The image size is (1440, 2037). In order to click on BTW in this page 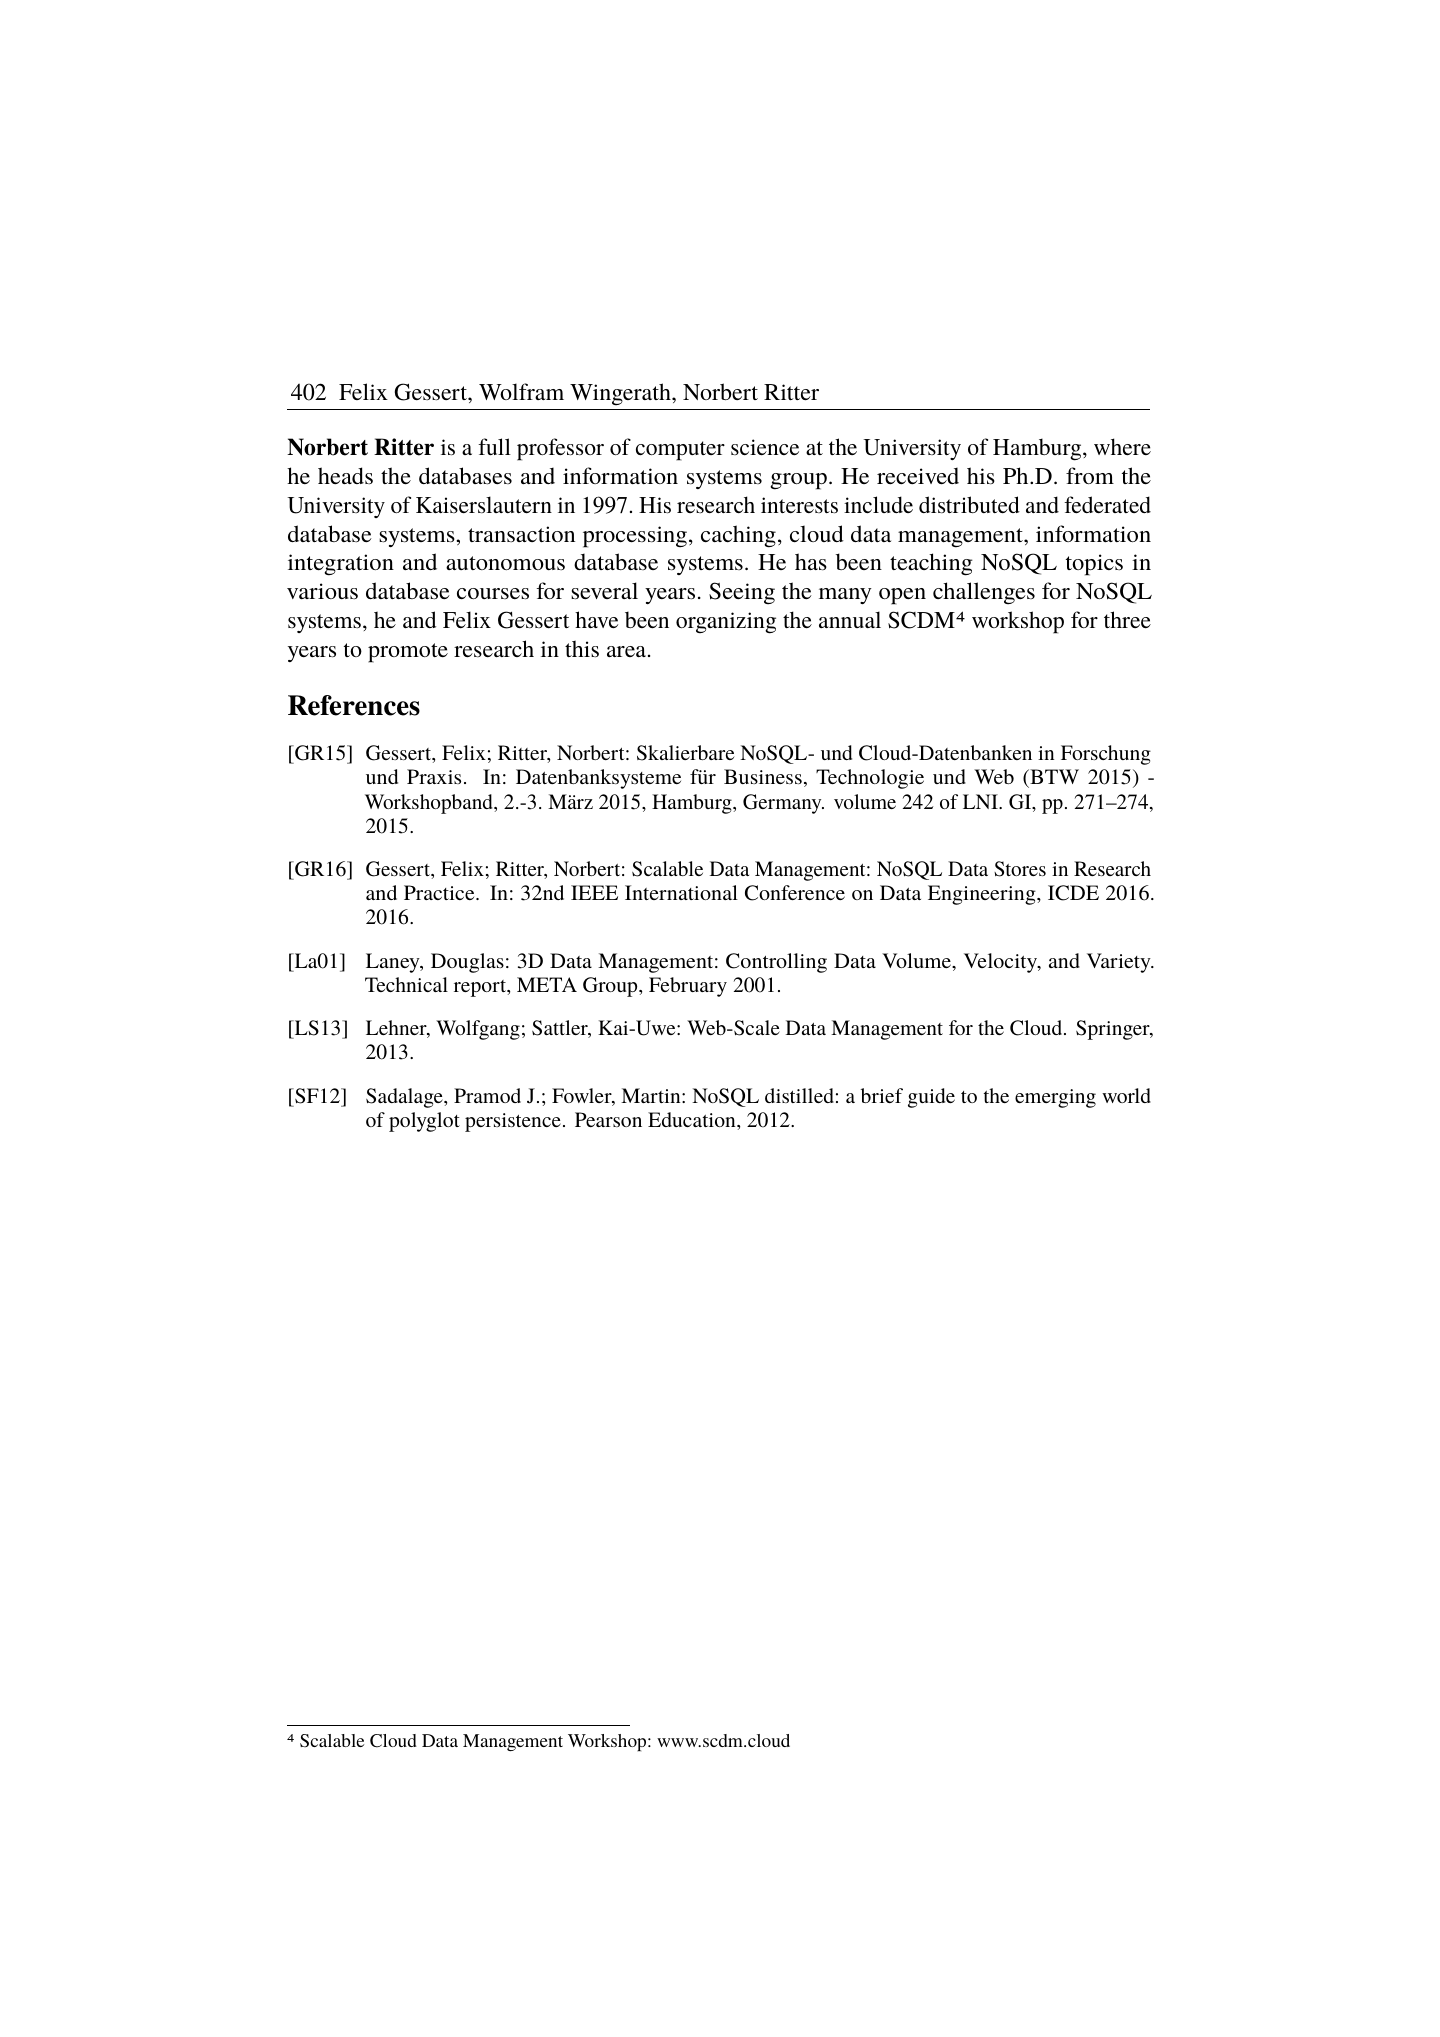, I will do `click(1053, 778)`.
